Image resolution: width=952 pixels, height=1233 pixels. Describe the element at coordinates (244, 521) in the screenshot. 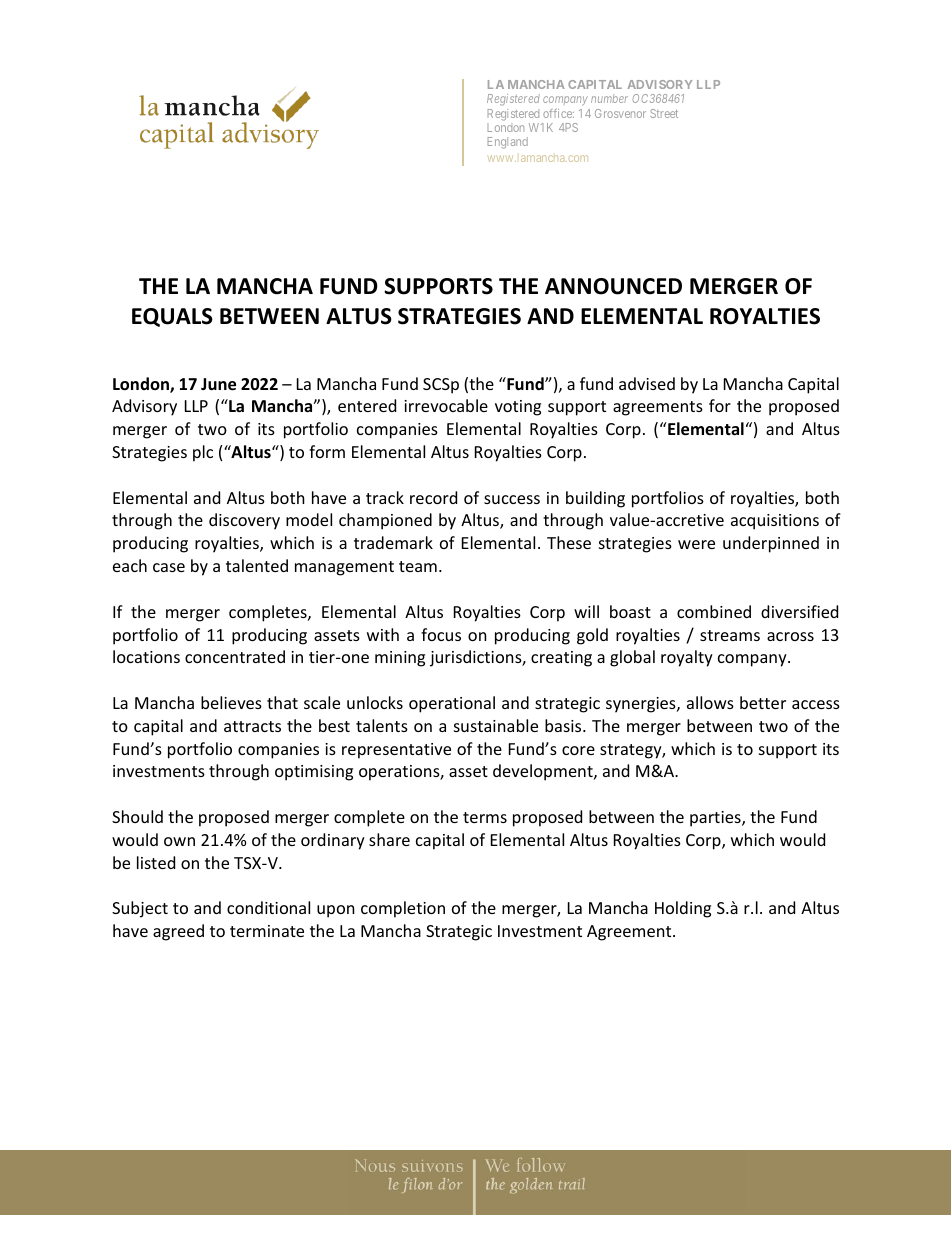

I see `discovery` at that location.
